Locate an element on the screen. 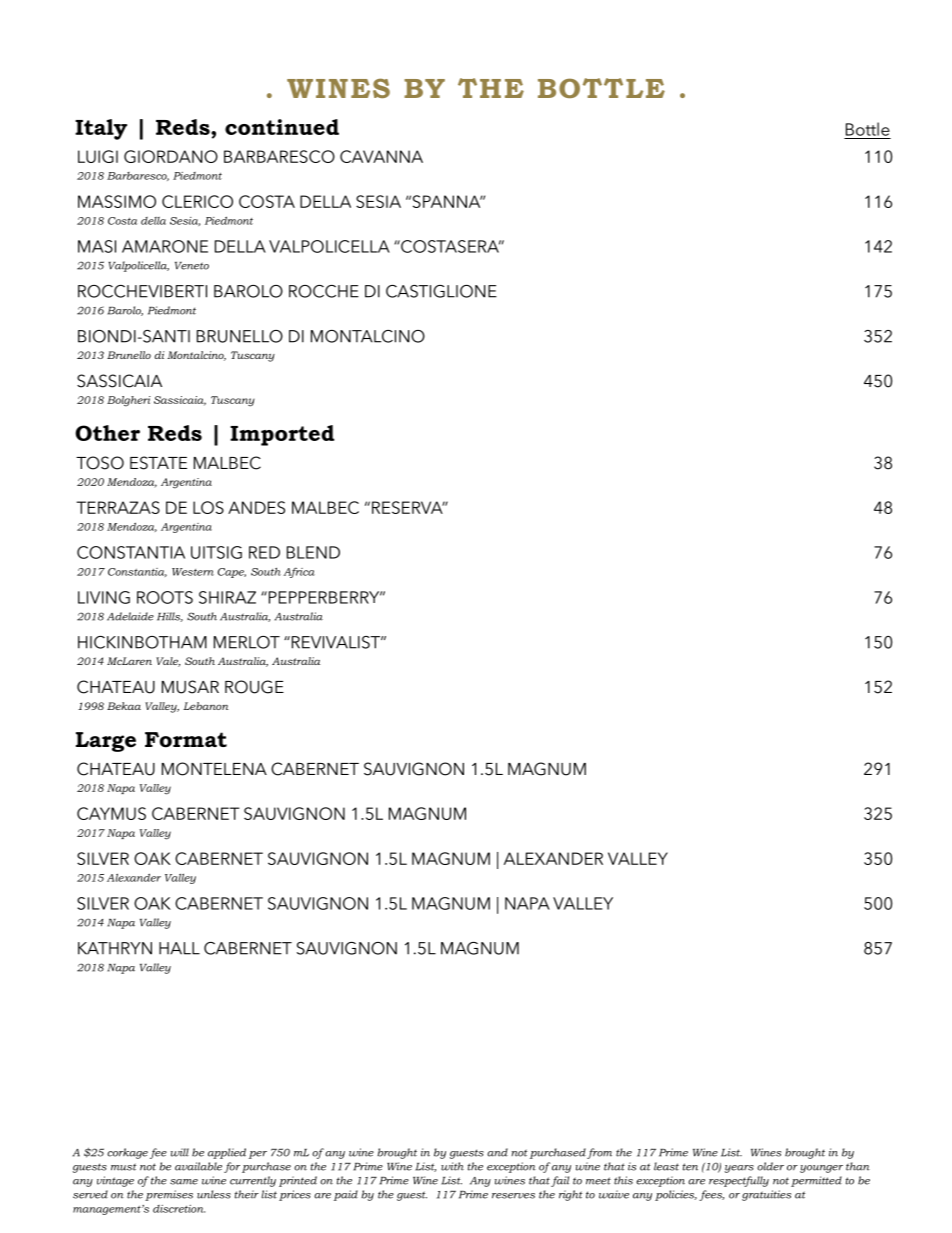  reserves is located at coordinates (513, 1196).
